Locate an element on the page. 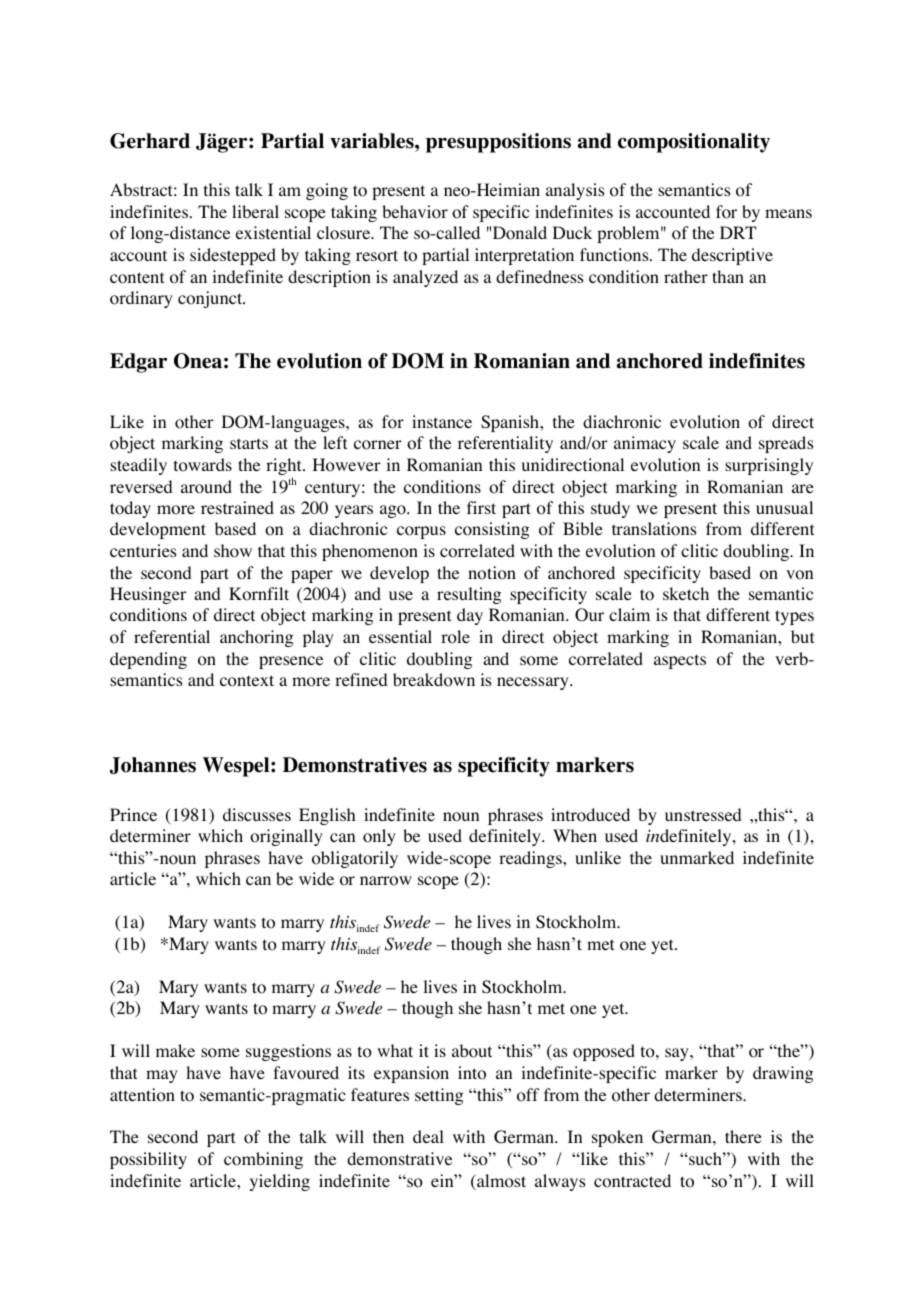 The width and height of the page is (924, 1308). DRT is located at coordinates (738, 232).
